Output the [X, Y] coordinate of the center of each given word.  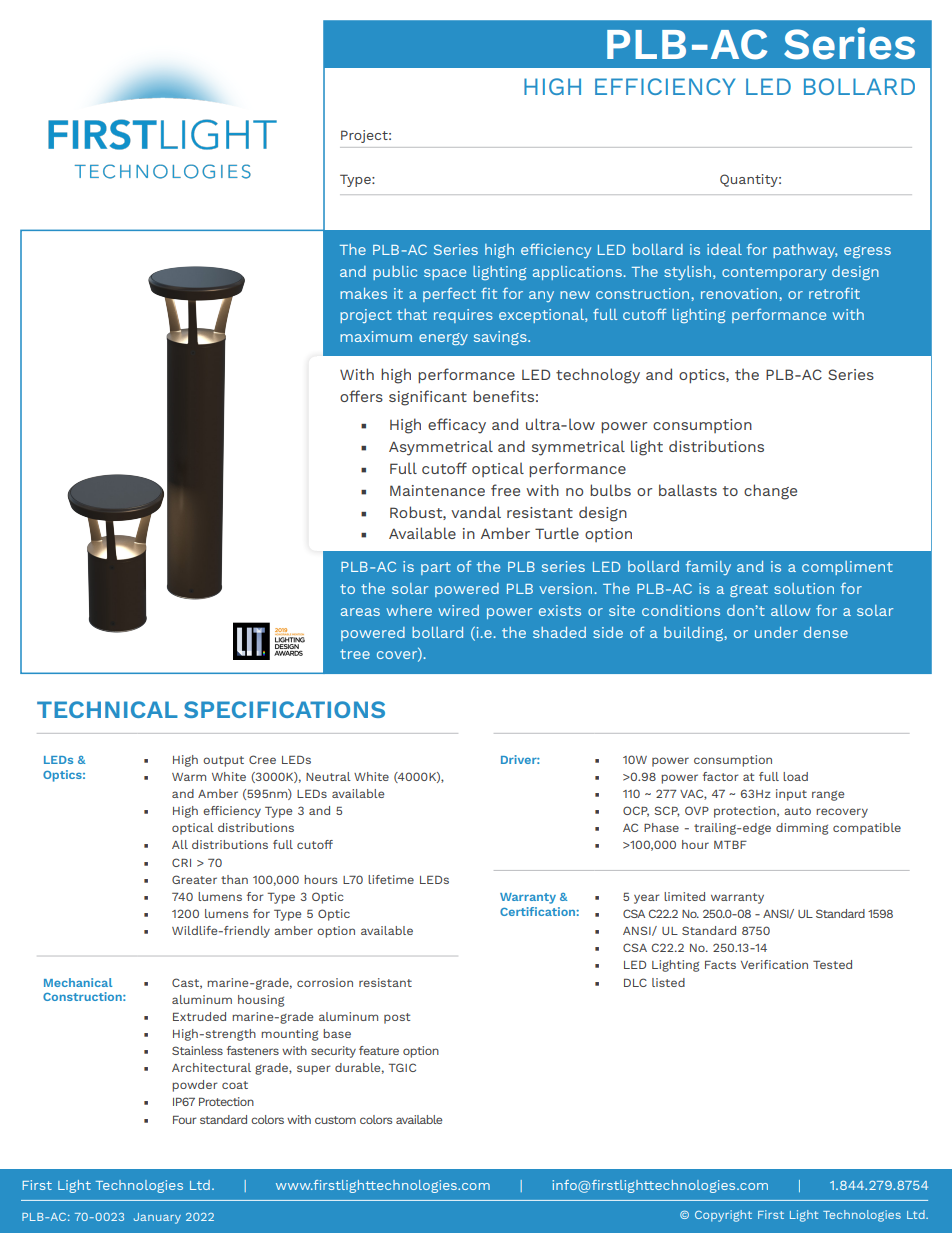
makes [363, 293]
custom [335, 1120]
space [445, 274]
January [157, 1218]
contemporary [774, 273]
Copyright [723, 1216]
